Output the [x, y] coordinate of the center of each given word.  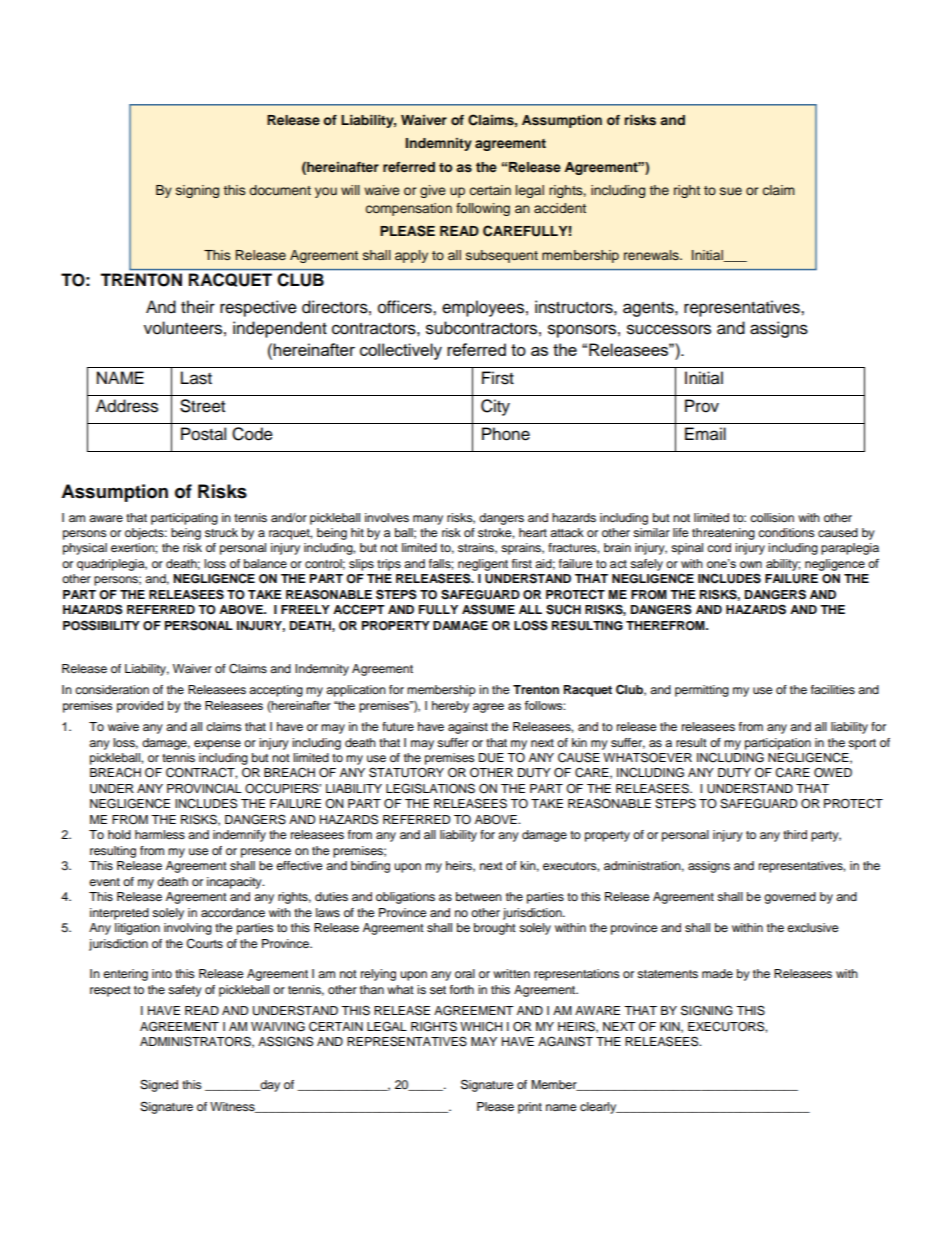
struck [221, 532]
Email [705, 434]
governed [790, 898]
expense [217, 745]
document [280, 190]
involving [188, 929]
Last [196, 378]
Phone [506, 434]
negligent [483, 565]
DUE [491, 758]
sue [731, 191]
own [751, 564]
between [479, 896]
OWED [833, 773]
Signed [159, 1086]
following [483, 209]
